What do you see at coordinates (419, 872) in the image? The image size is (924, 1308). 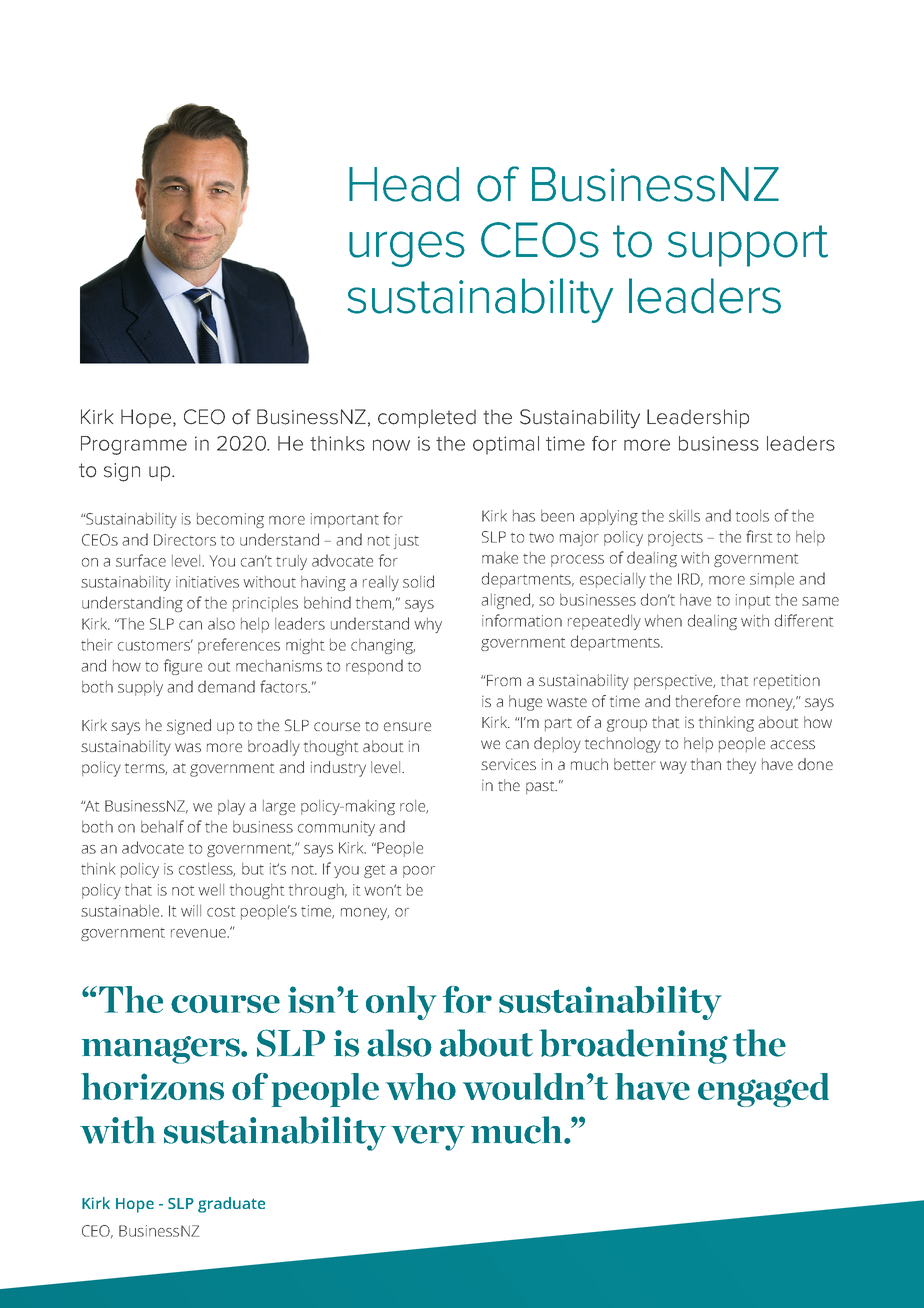 I see `poor` at bounding box center [419, 872].
